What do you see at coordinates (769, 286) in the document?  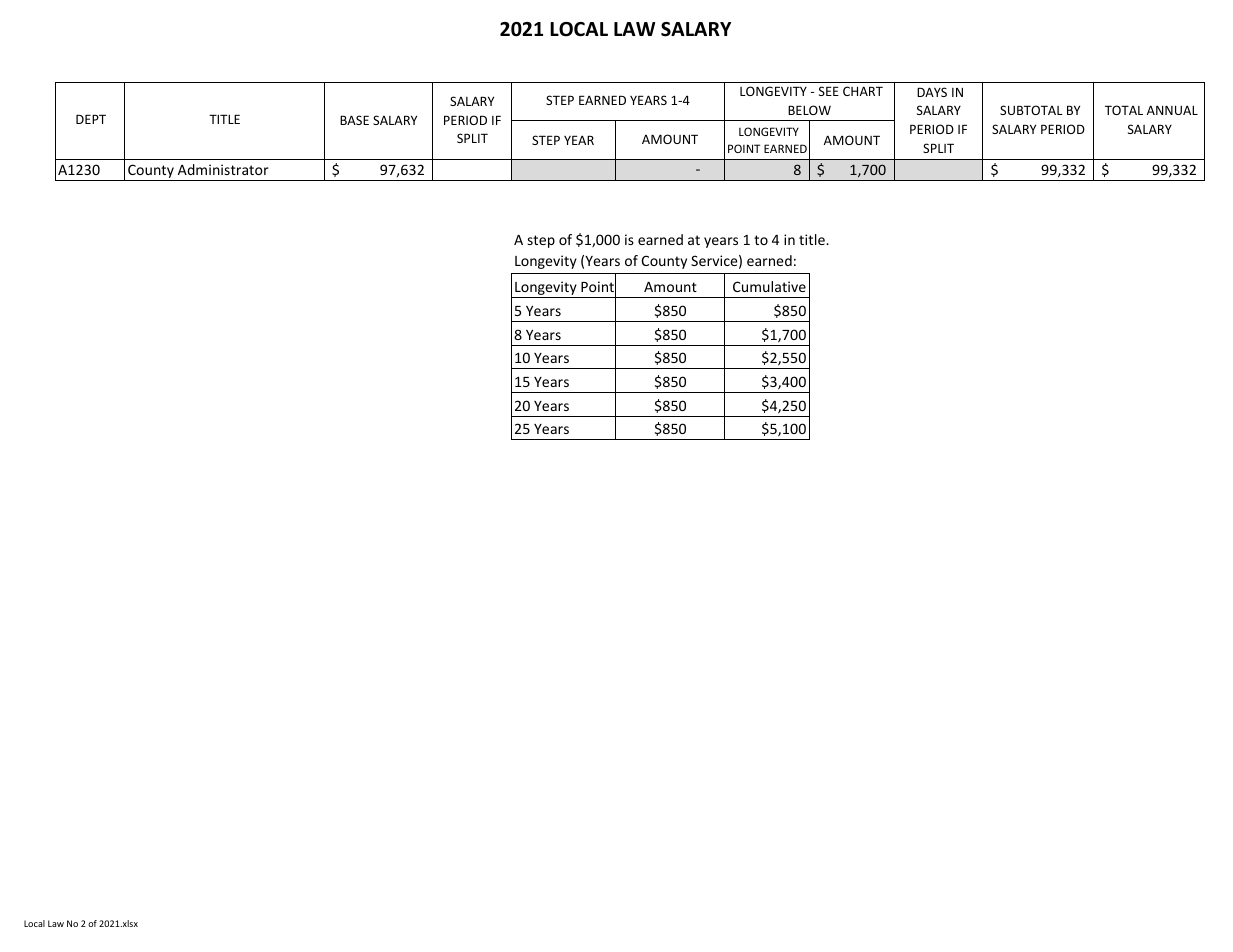 I see `Cumulative` at bounding box center [769, 286].
